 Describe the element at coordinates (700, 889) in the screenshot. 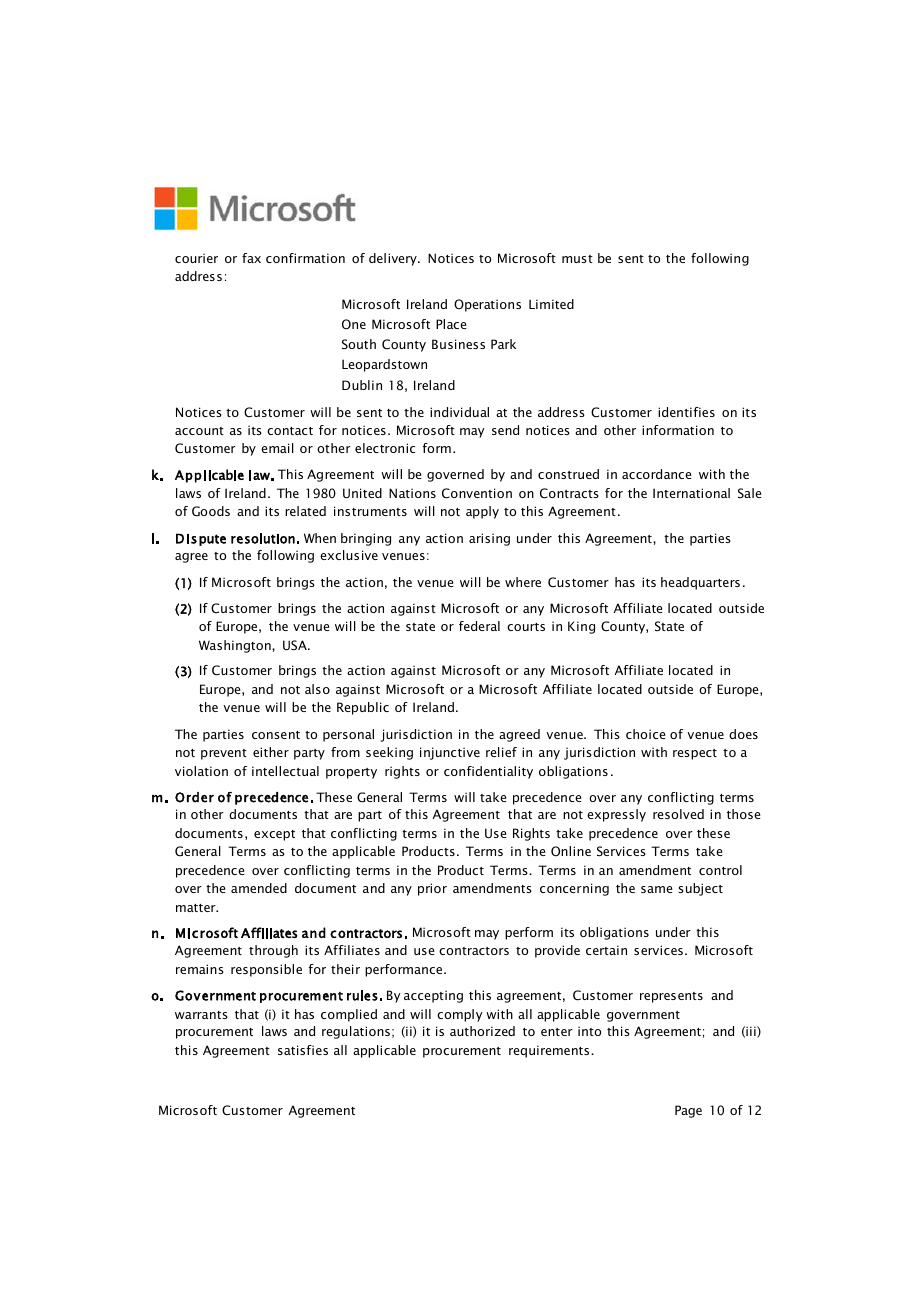

I see `subject` at that location.
